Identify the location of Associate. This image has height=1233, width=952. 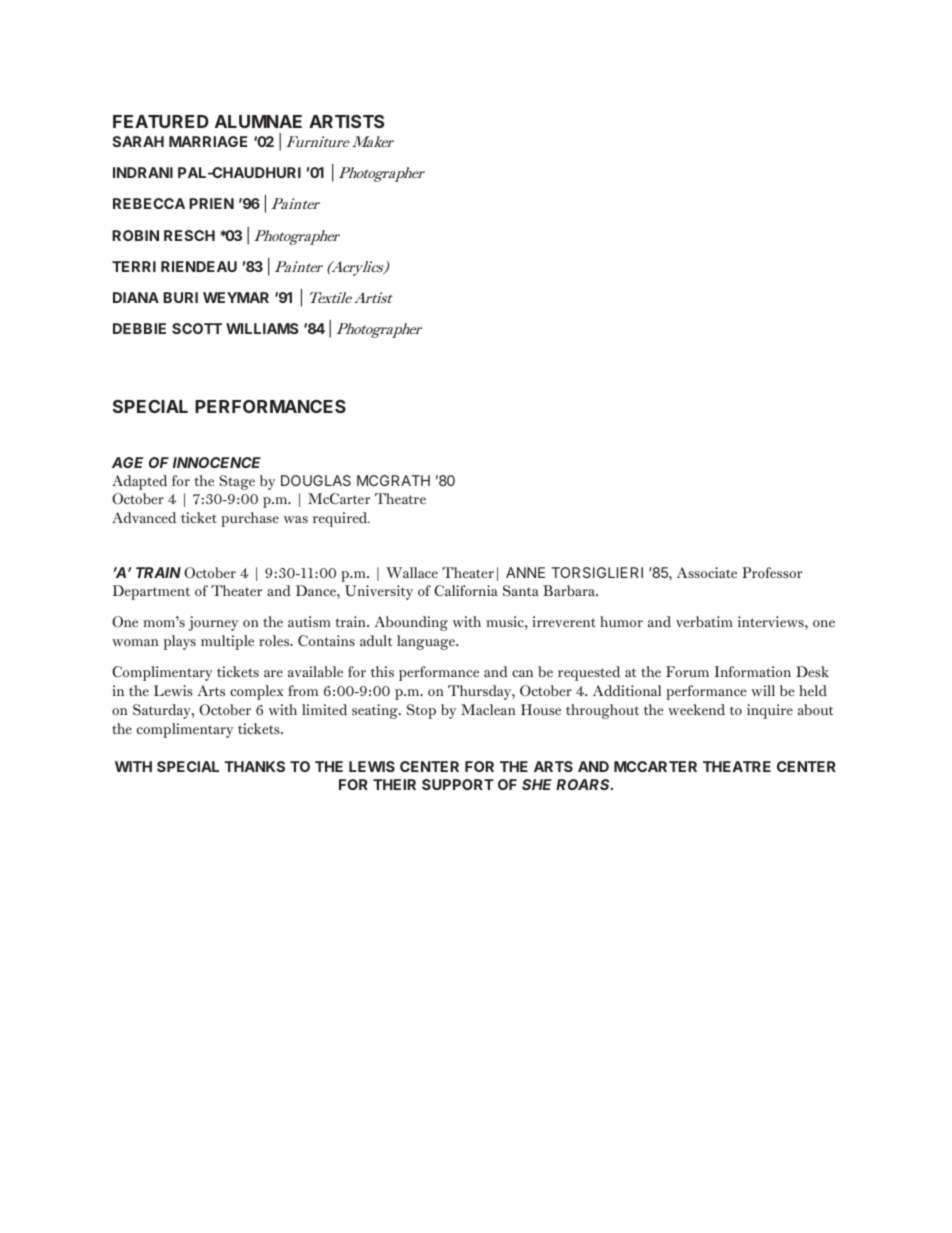
(707, 572).
